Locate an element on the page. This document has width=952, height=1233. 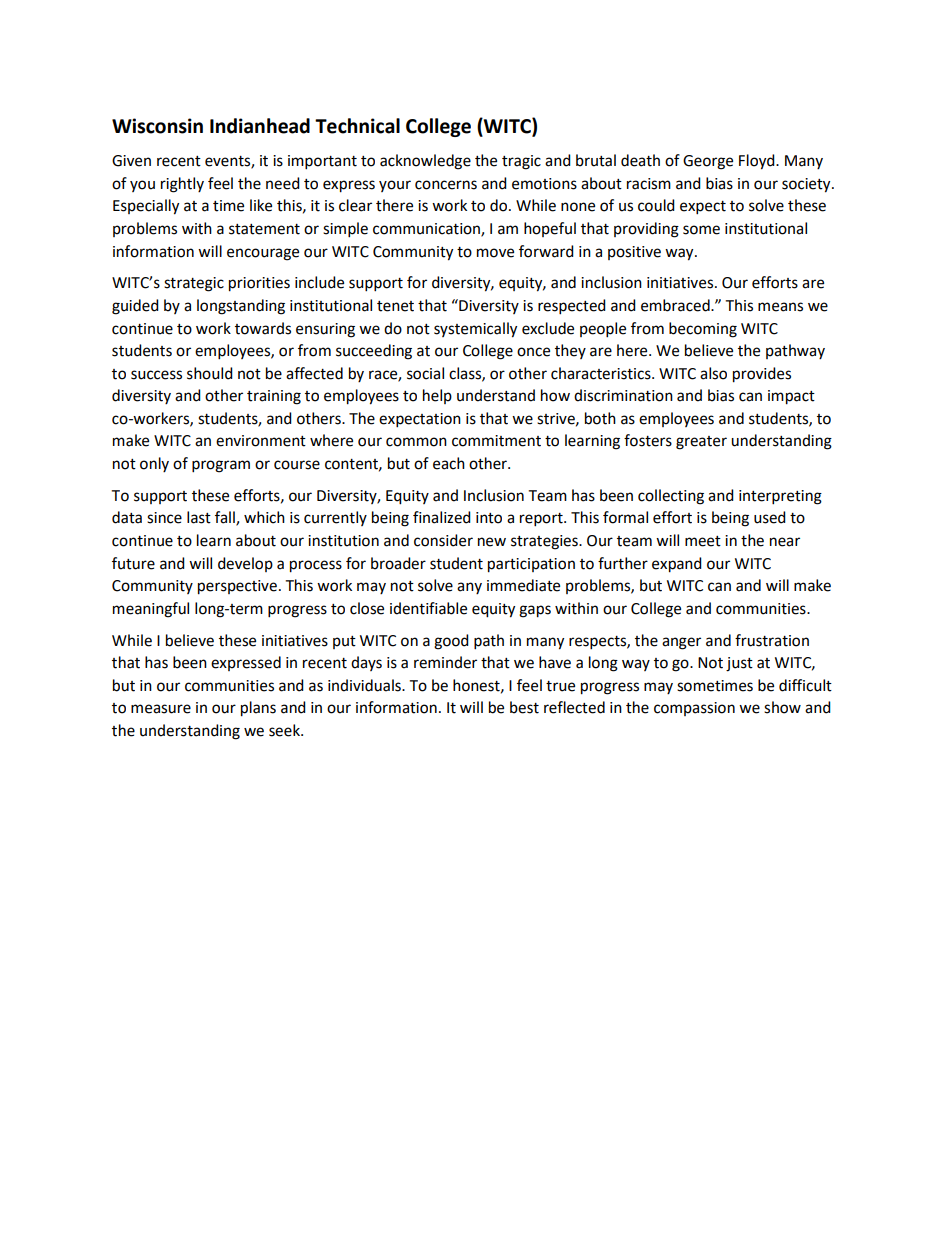
commitment is located at coordinates (496, 441).
